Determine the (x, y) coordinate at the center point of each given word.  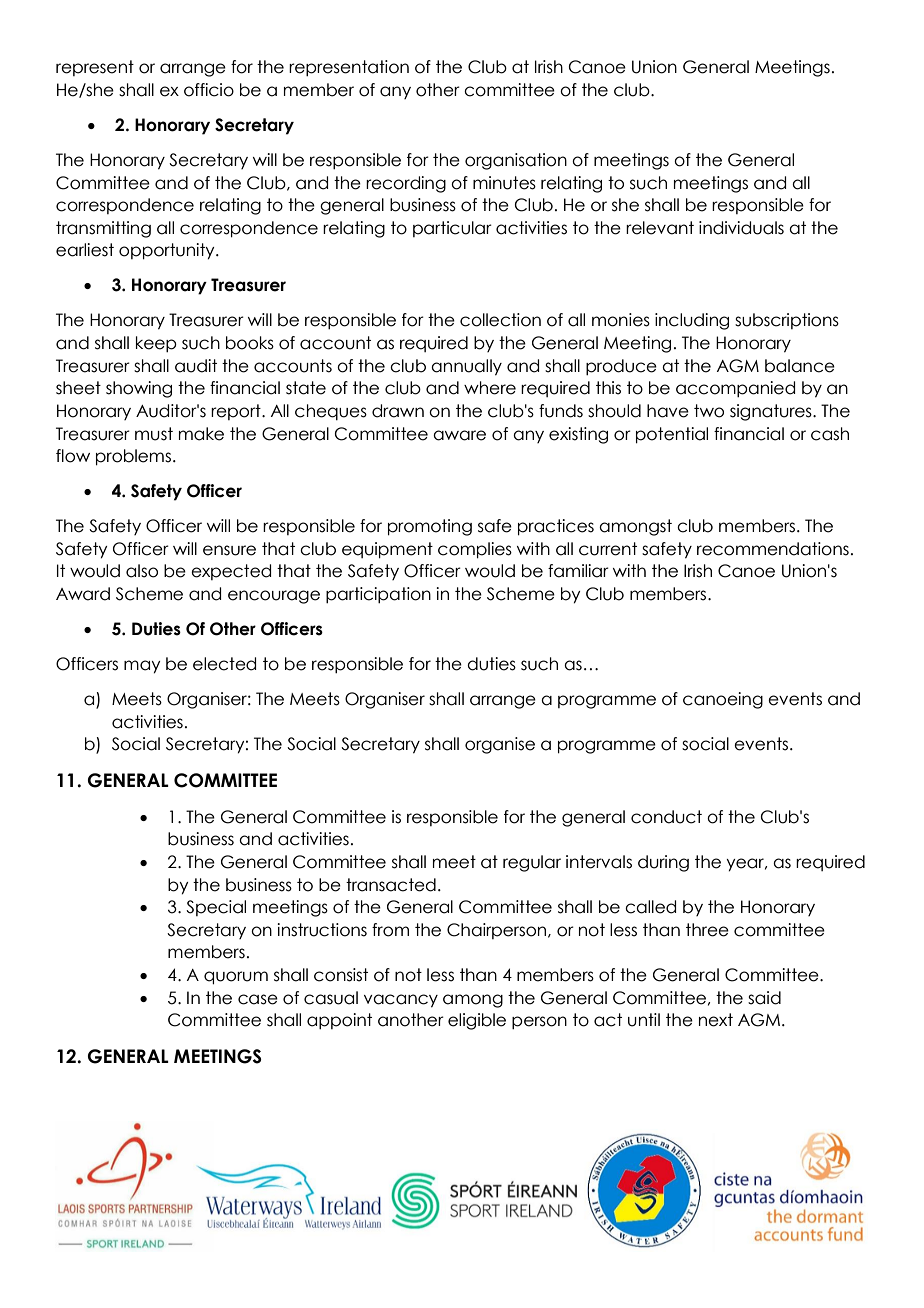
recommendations (773, 549)
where (490, 388)
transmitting (103, 229)
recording (406, 184)
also (142, 571)
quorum (236, 978)
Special (216, 908)
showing (139, 389)
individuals (741, 228)
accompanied (735, 389)
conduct (666, 817)
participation (378, 595)
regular (532, 863)
